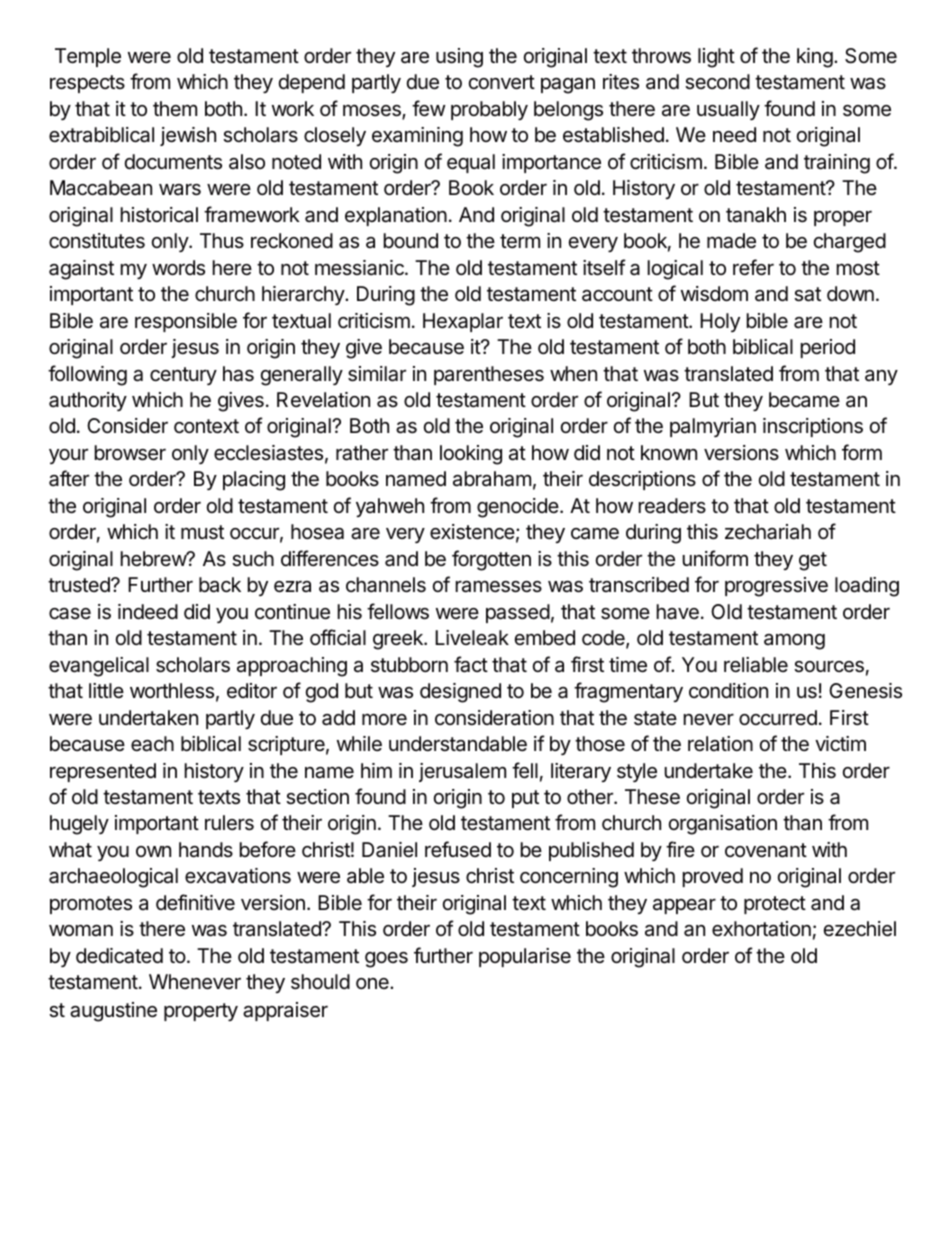 Image resolution: width=952 pixels, height=1233 pixels. What do you see at coordinates (462, 772) in the page?
I see `jerusalem` at bounding box center [462, 772].
